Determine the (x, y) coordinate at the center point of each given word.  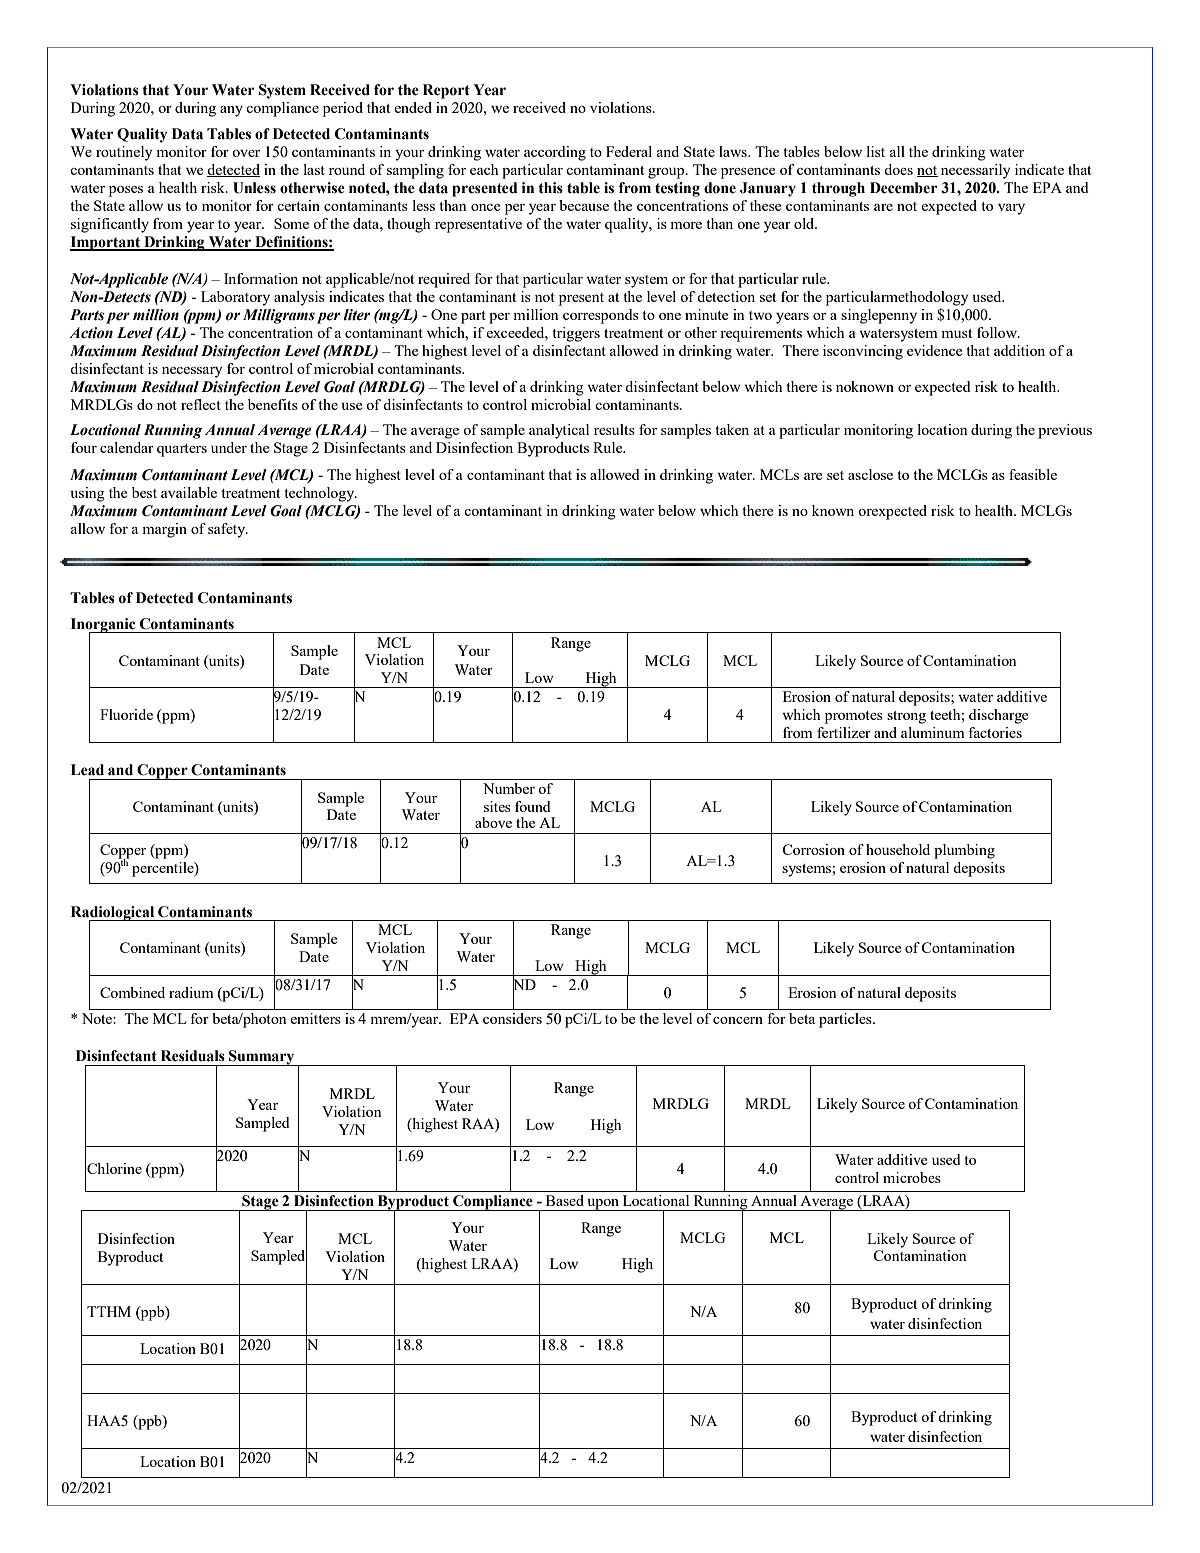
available (189, 492)
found (533, 806)
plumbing (964, 851)
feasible (1033, 474)
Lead (87, 770)
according (555, 153)
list (875, 151)
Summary (262, 1058)
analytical (559, 431)
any (231, 111)
